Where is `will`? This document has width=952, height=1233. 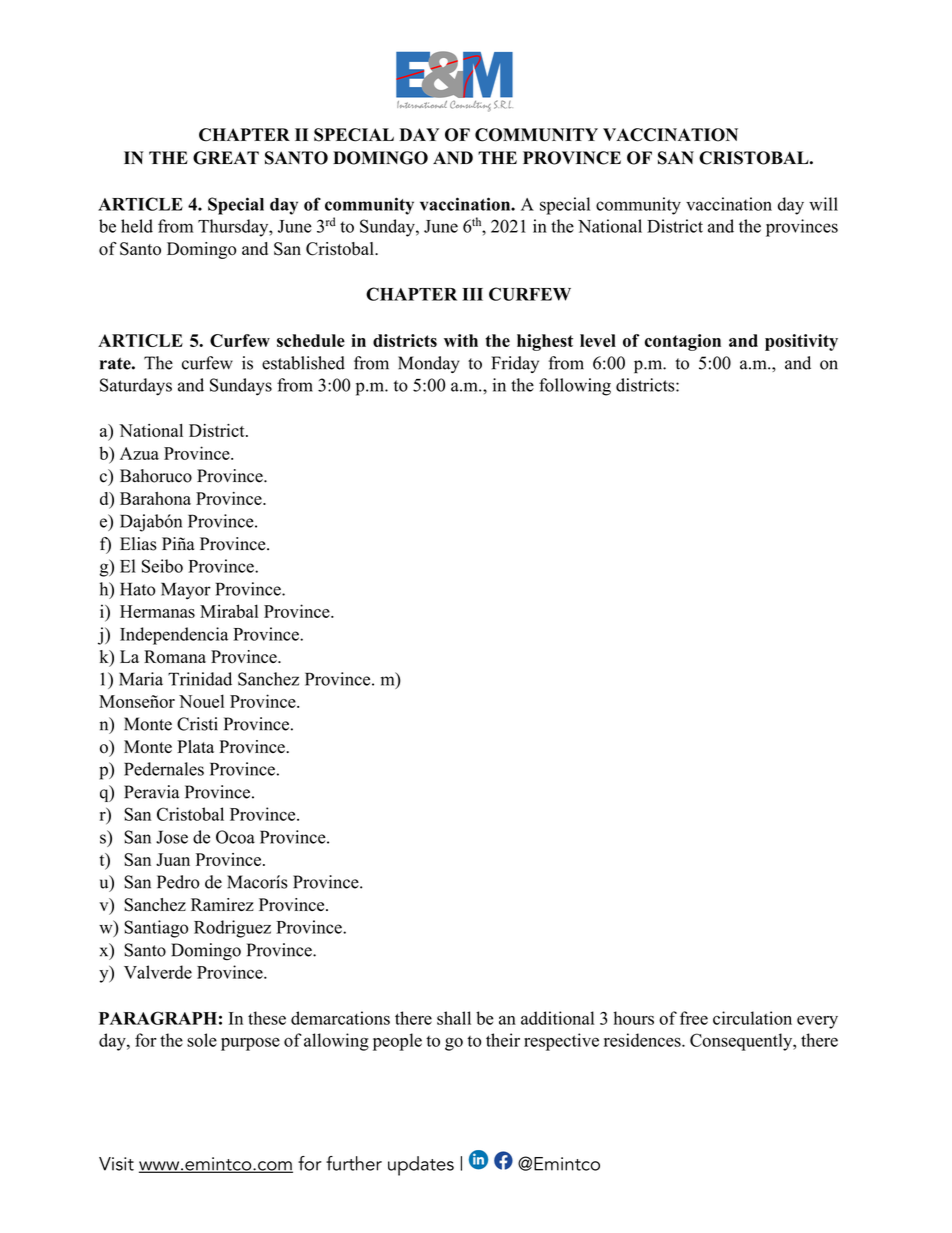 will is located at coordinates (823, 204).
